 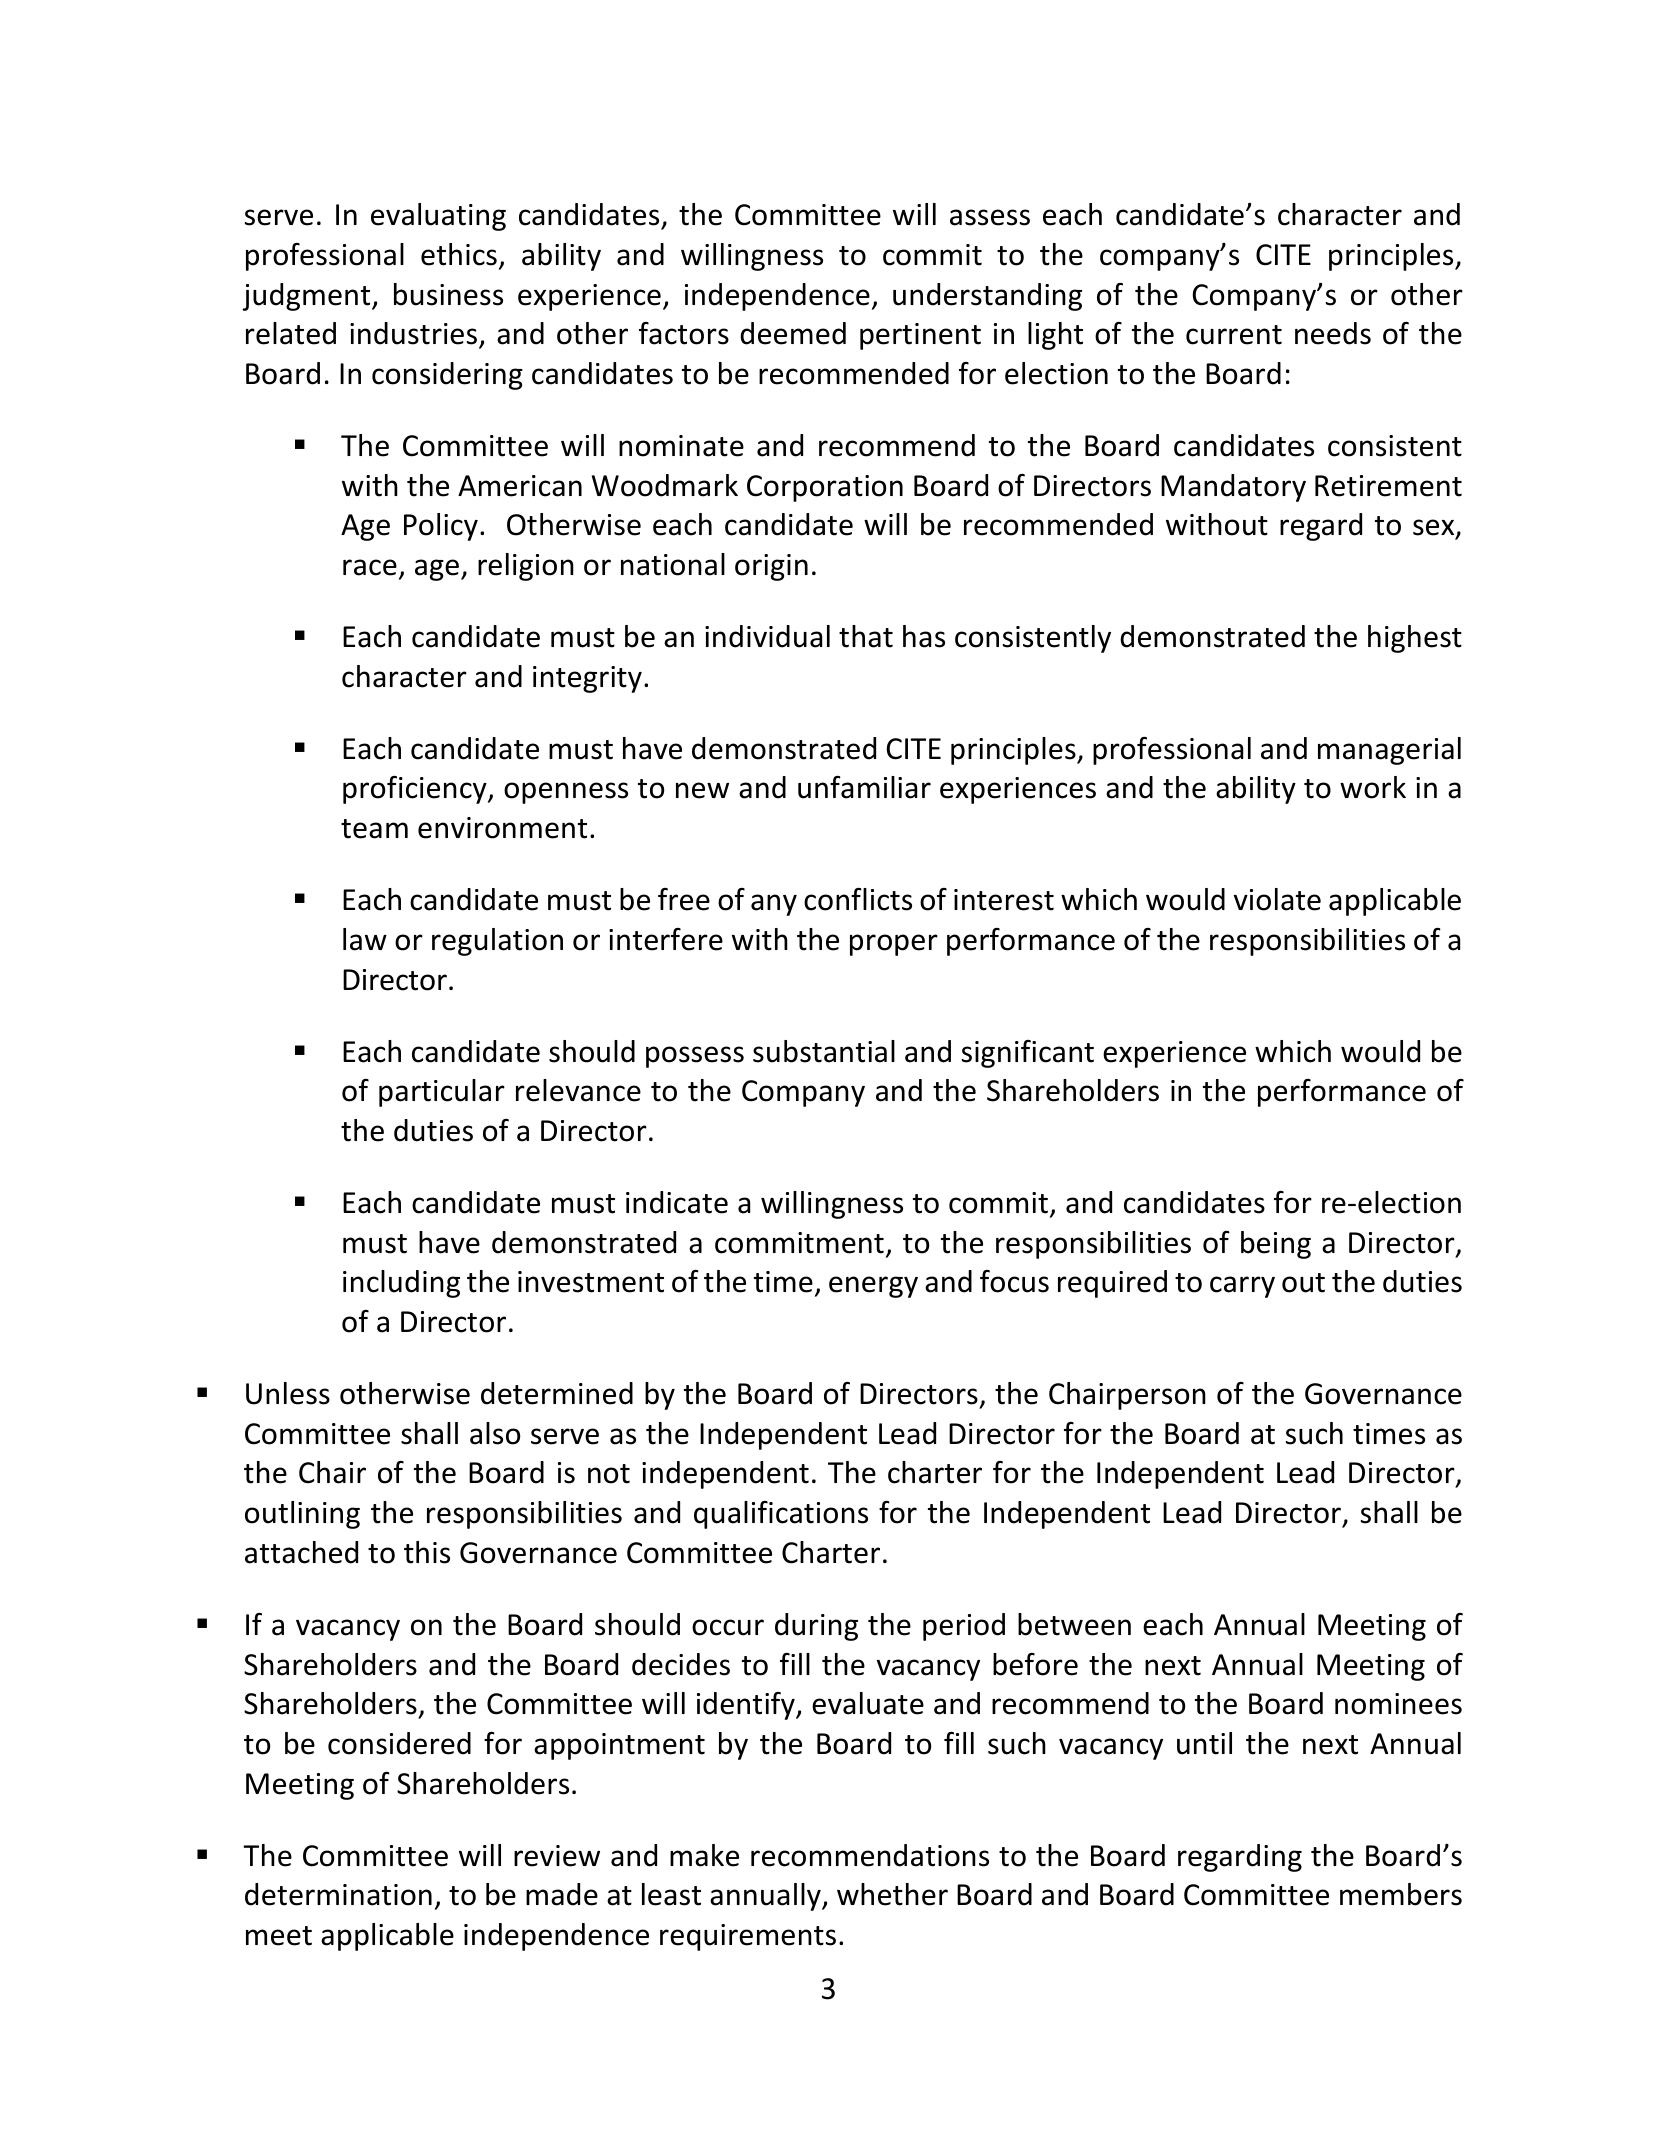 I want to click on whether, so click(x=892, y=1894).
